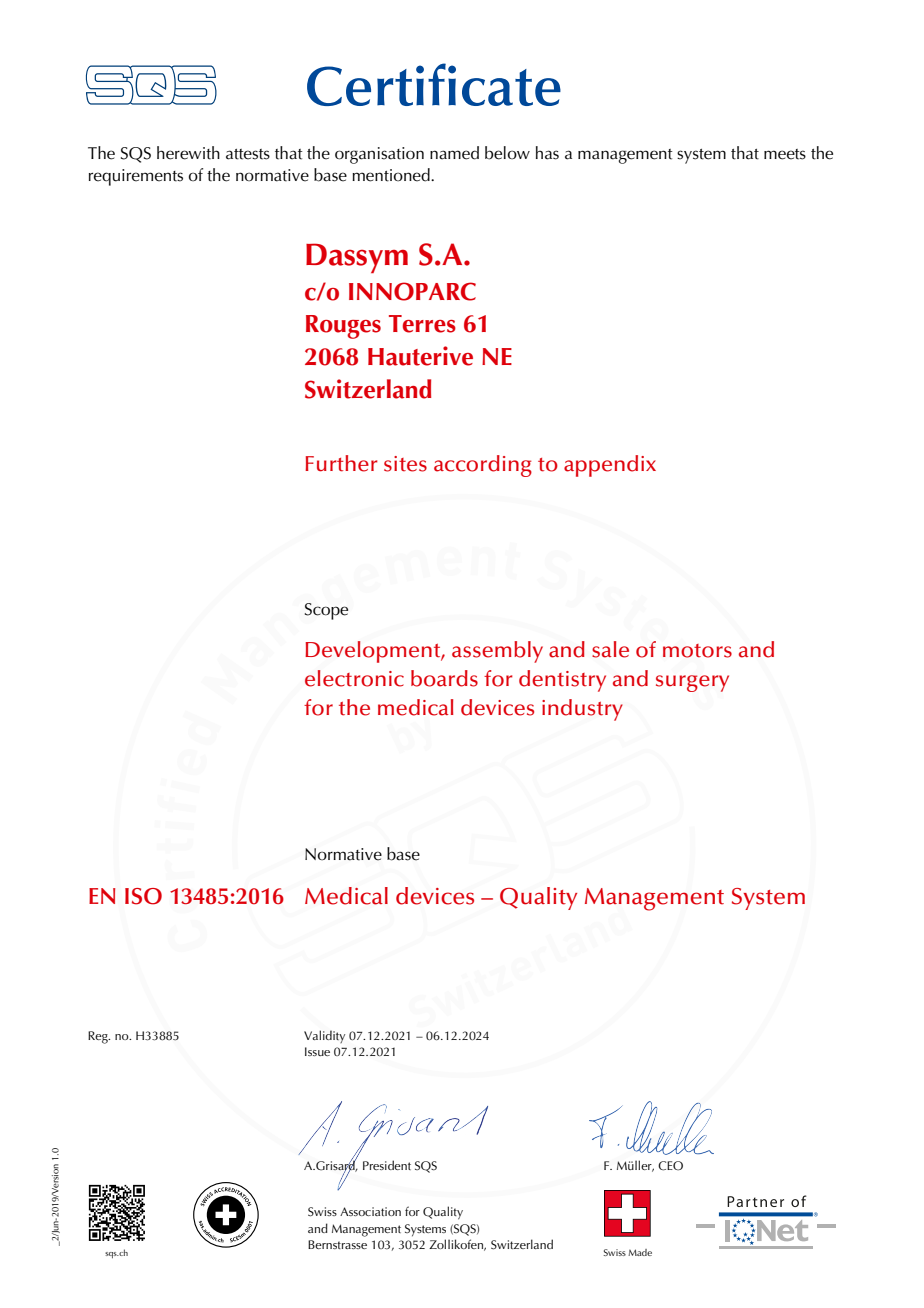  What do you see at coordinates (610, 466) in the screenshot?
I see `appendix` at bounding box center [610, 466].
